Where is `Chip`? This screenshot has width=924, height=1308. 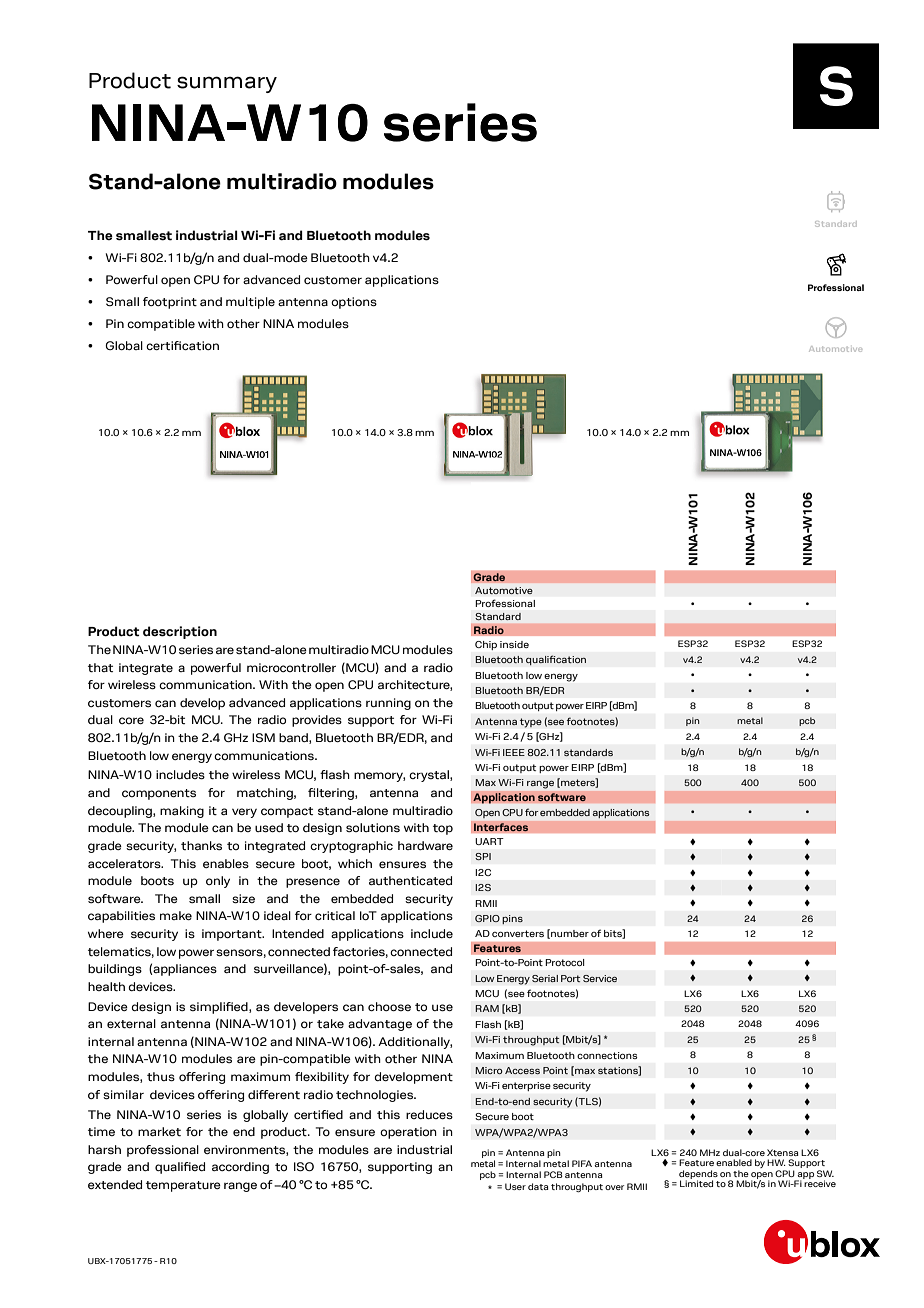 Chip is located at coordinates (486, 645).
